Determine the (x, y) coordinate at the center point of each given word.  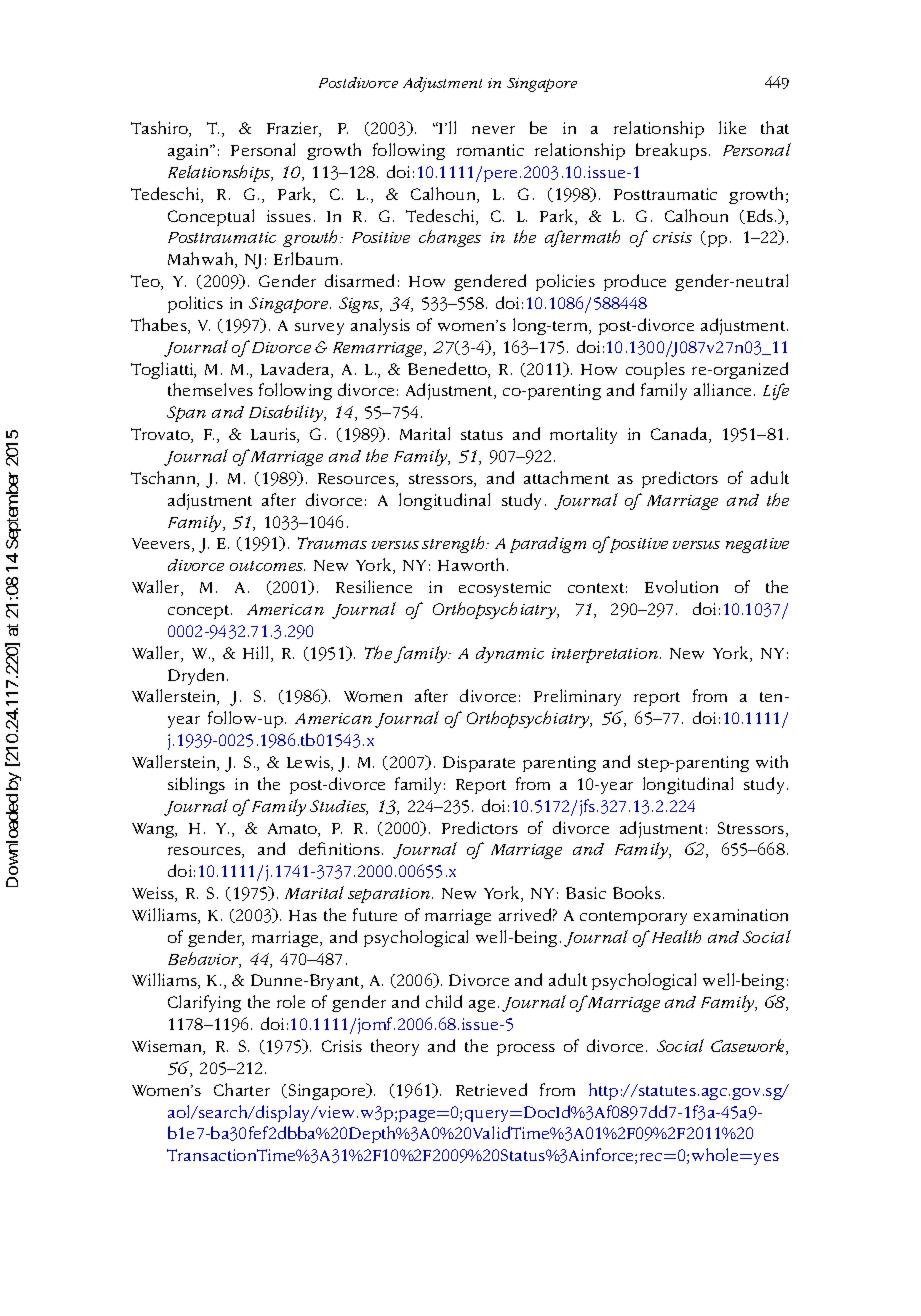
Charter (242, 1089)
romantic (490, 150)
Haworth (473, 564)
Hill (257, 654)
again (190, 152)
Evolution (681, 586)
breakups (673, 151)
